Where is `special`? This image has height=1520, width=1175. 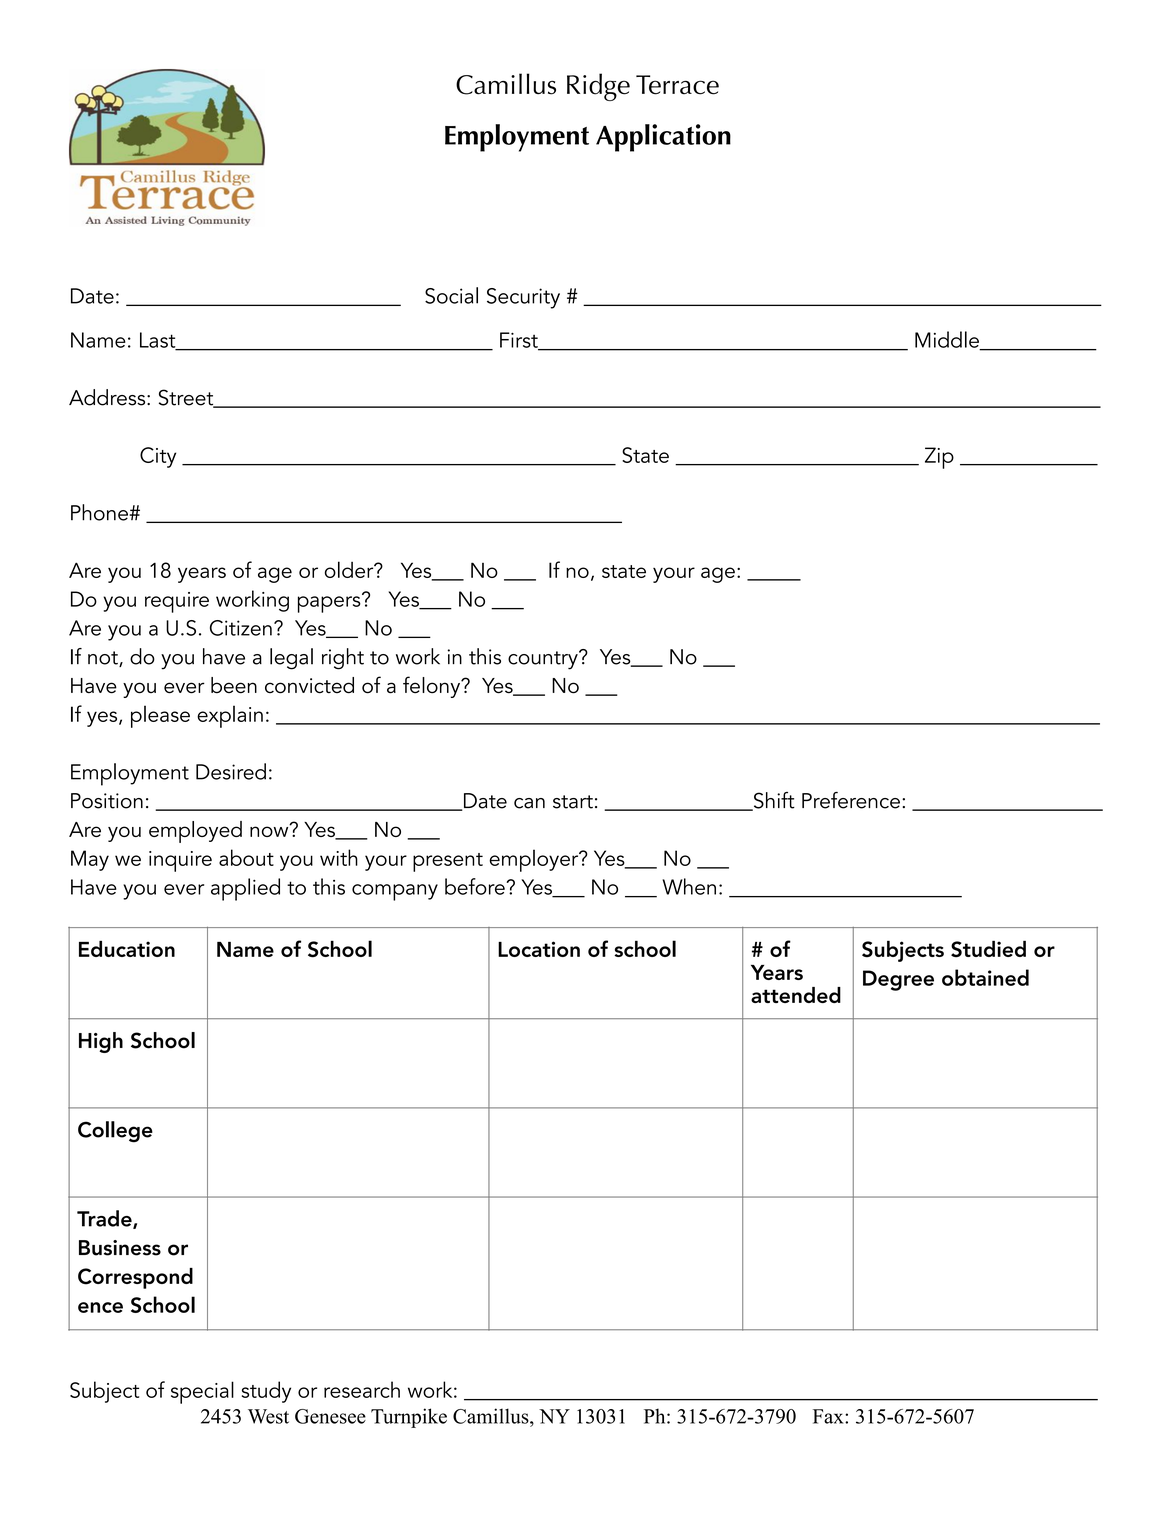 special is located at coordinates (202, 1392).
